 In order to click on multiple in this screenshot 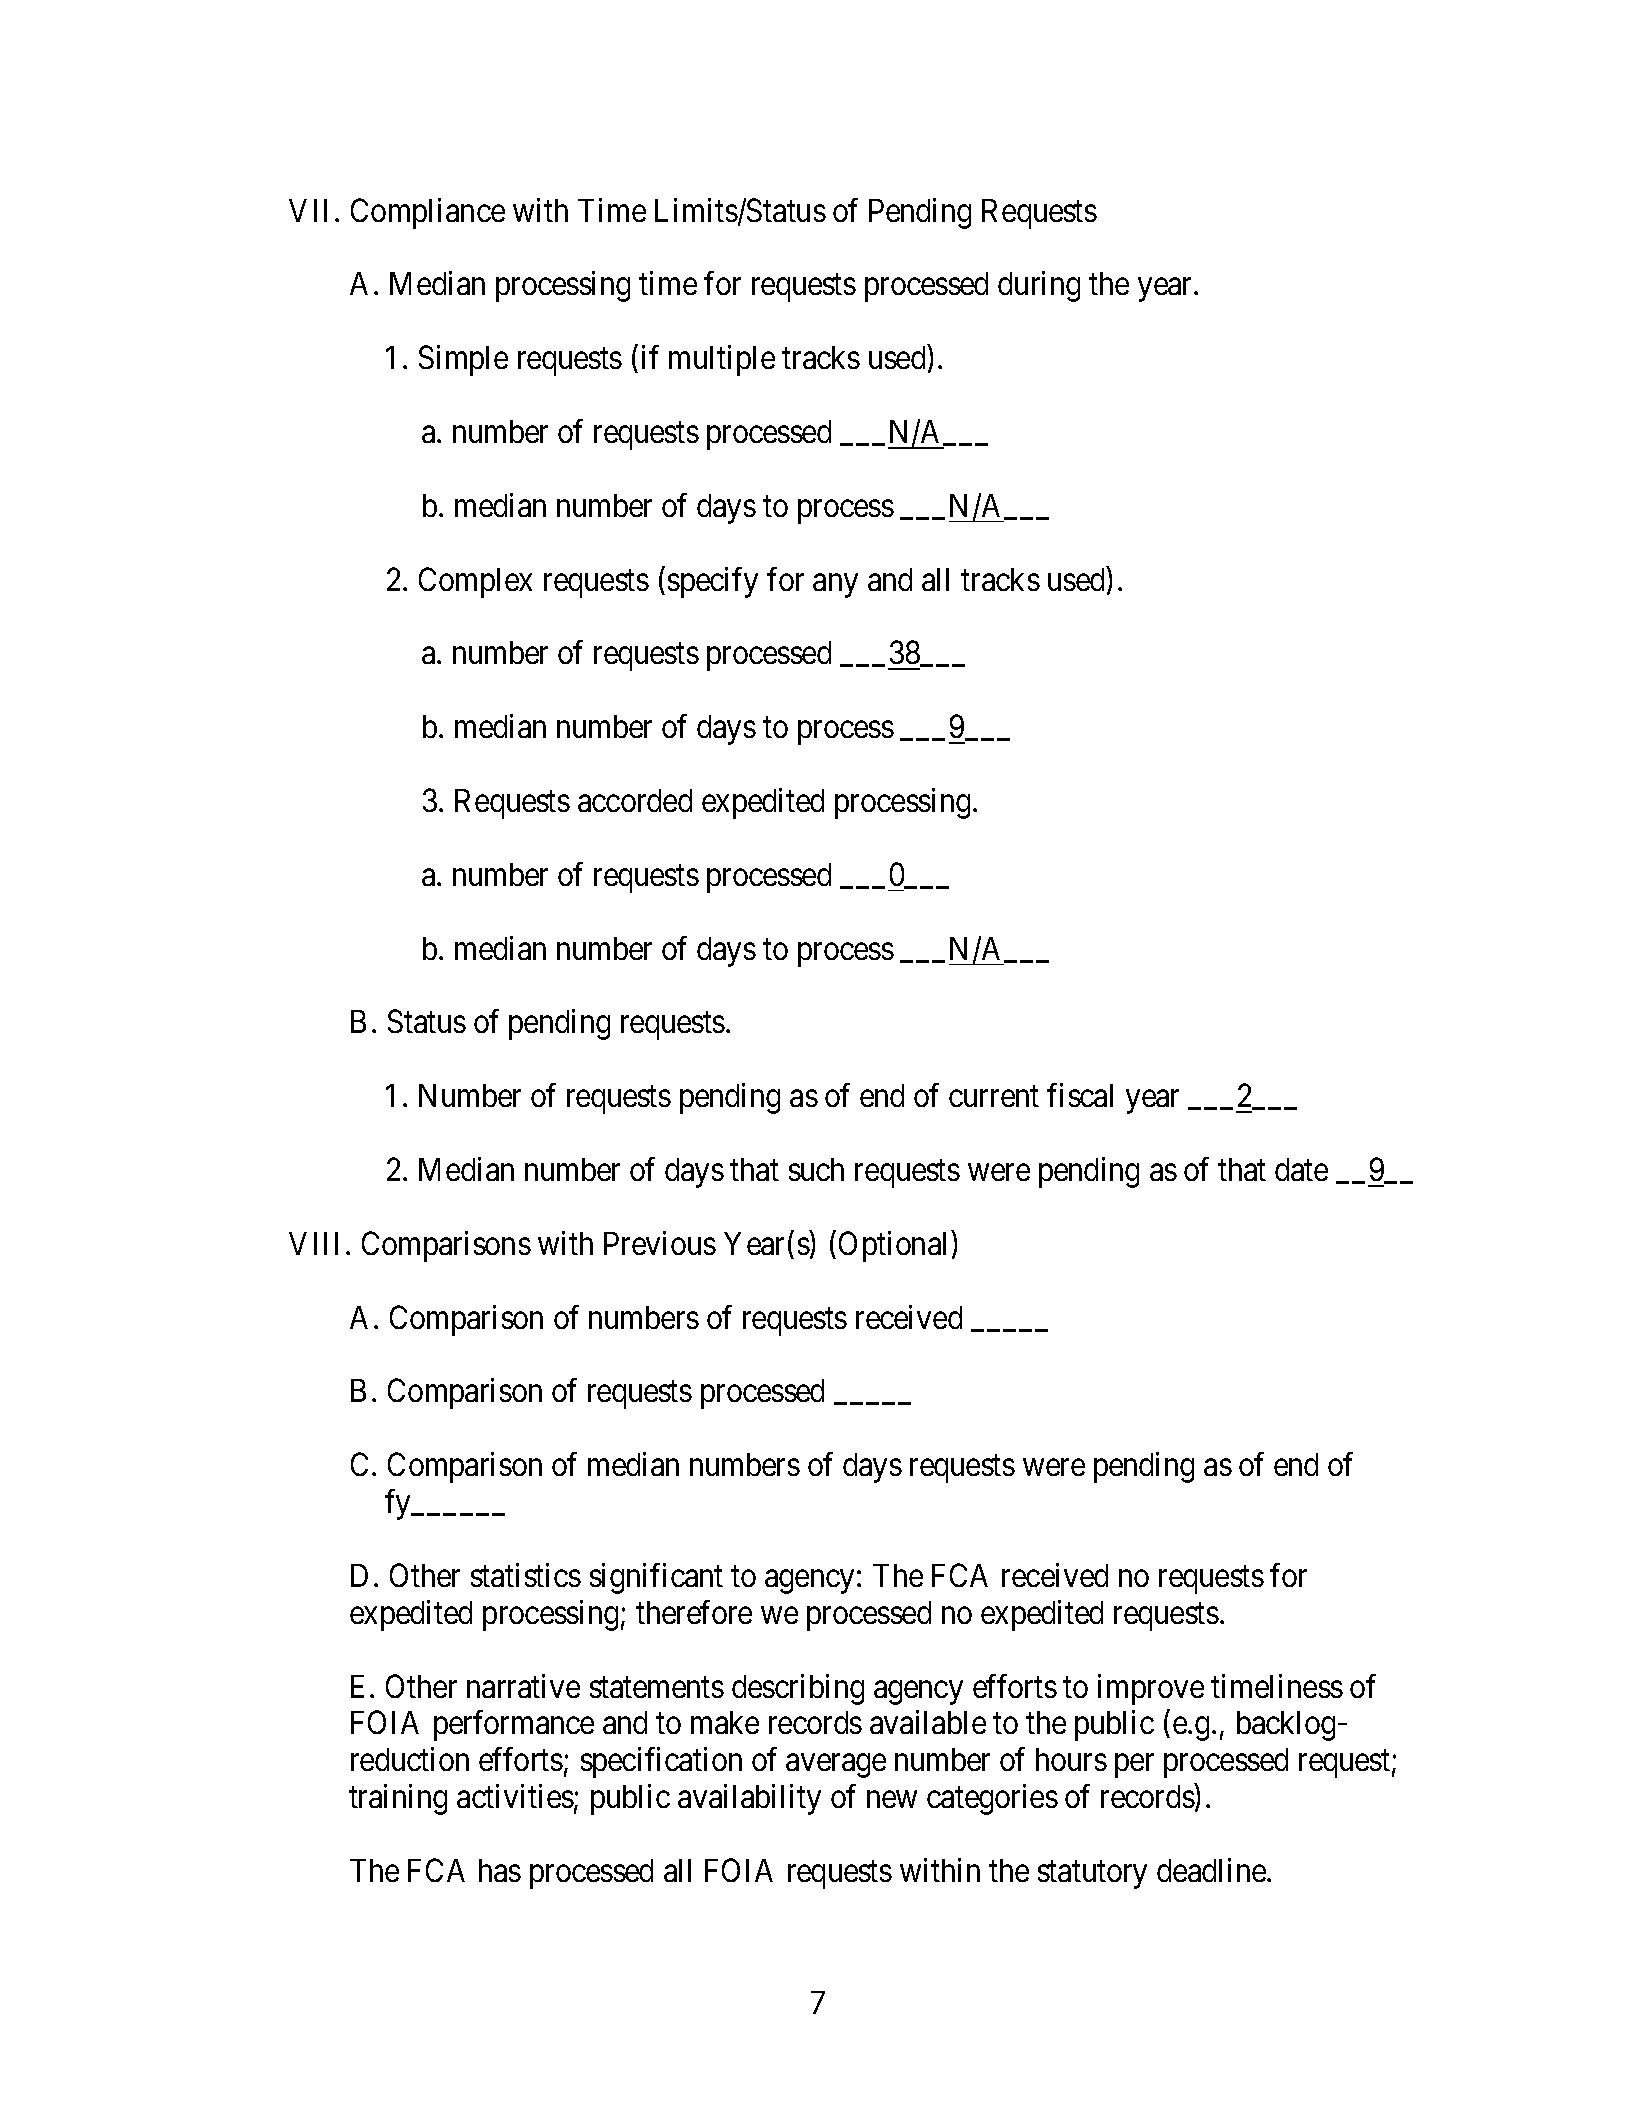, I will do `click(722, 360)`.
